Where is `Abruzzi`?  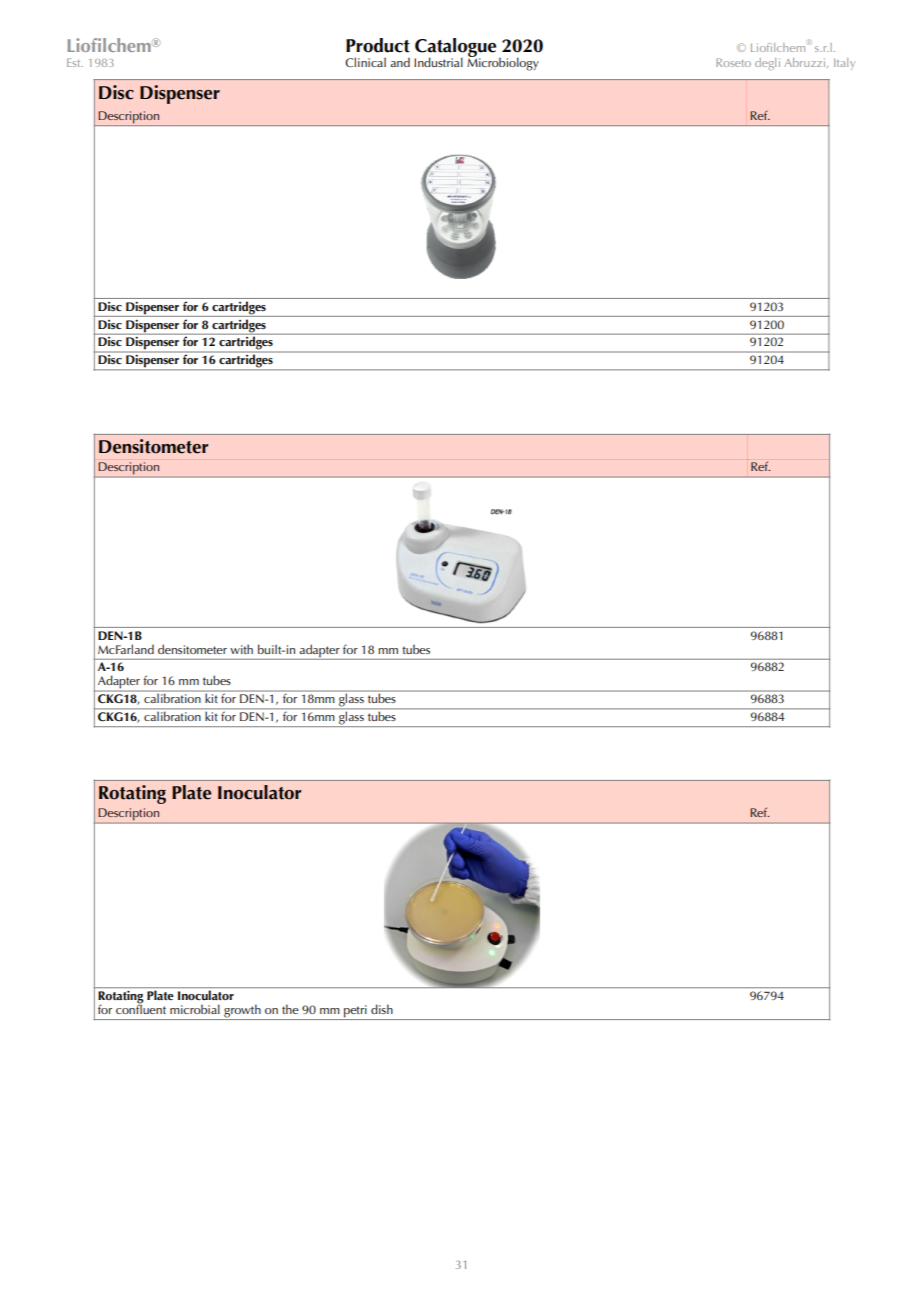 Abruzzi is located at coordinates (806, 63).
